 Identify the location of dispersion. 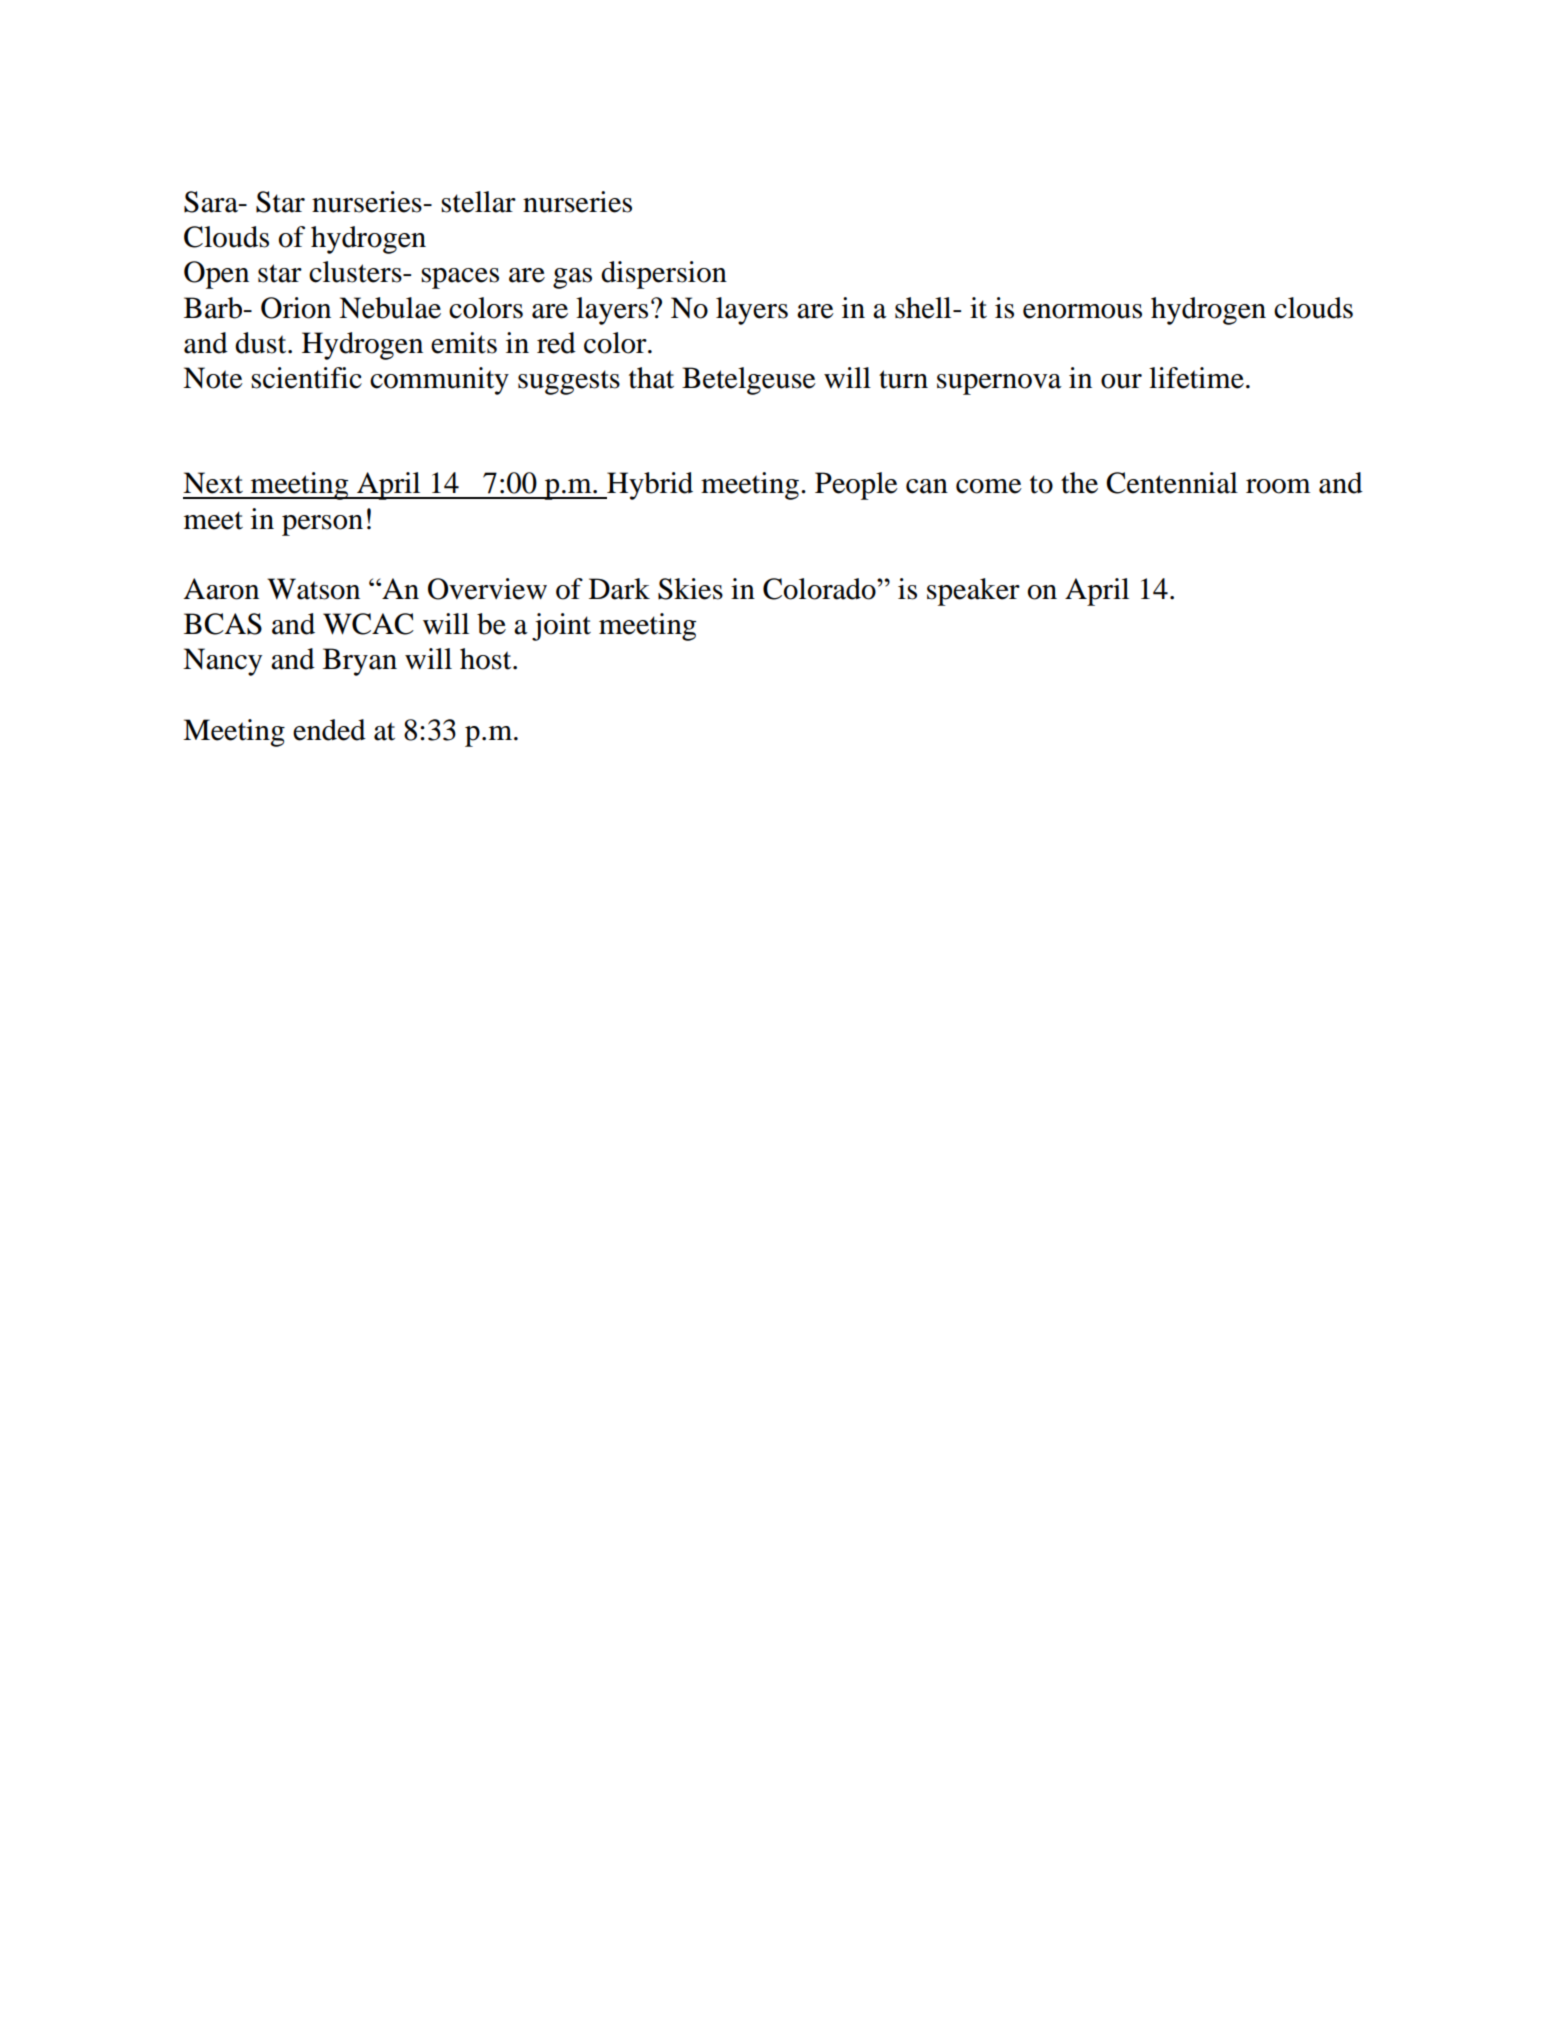
(664, 275).
